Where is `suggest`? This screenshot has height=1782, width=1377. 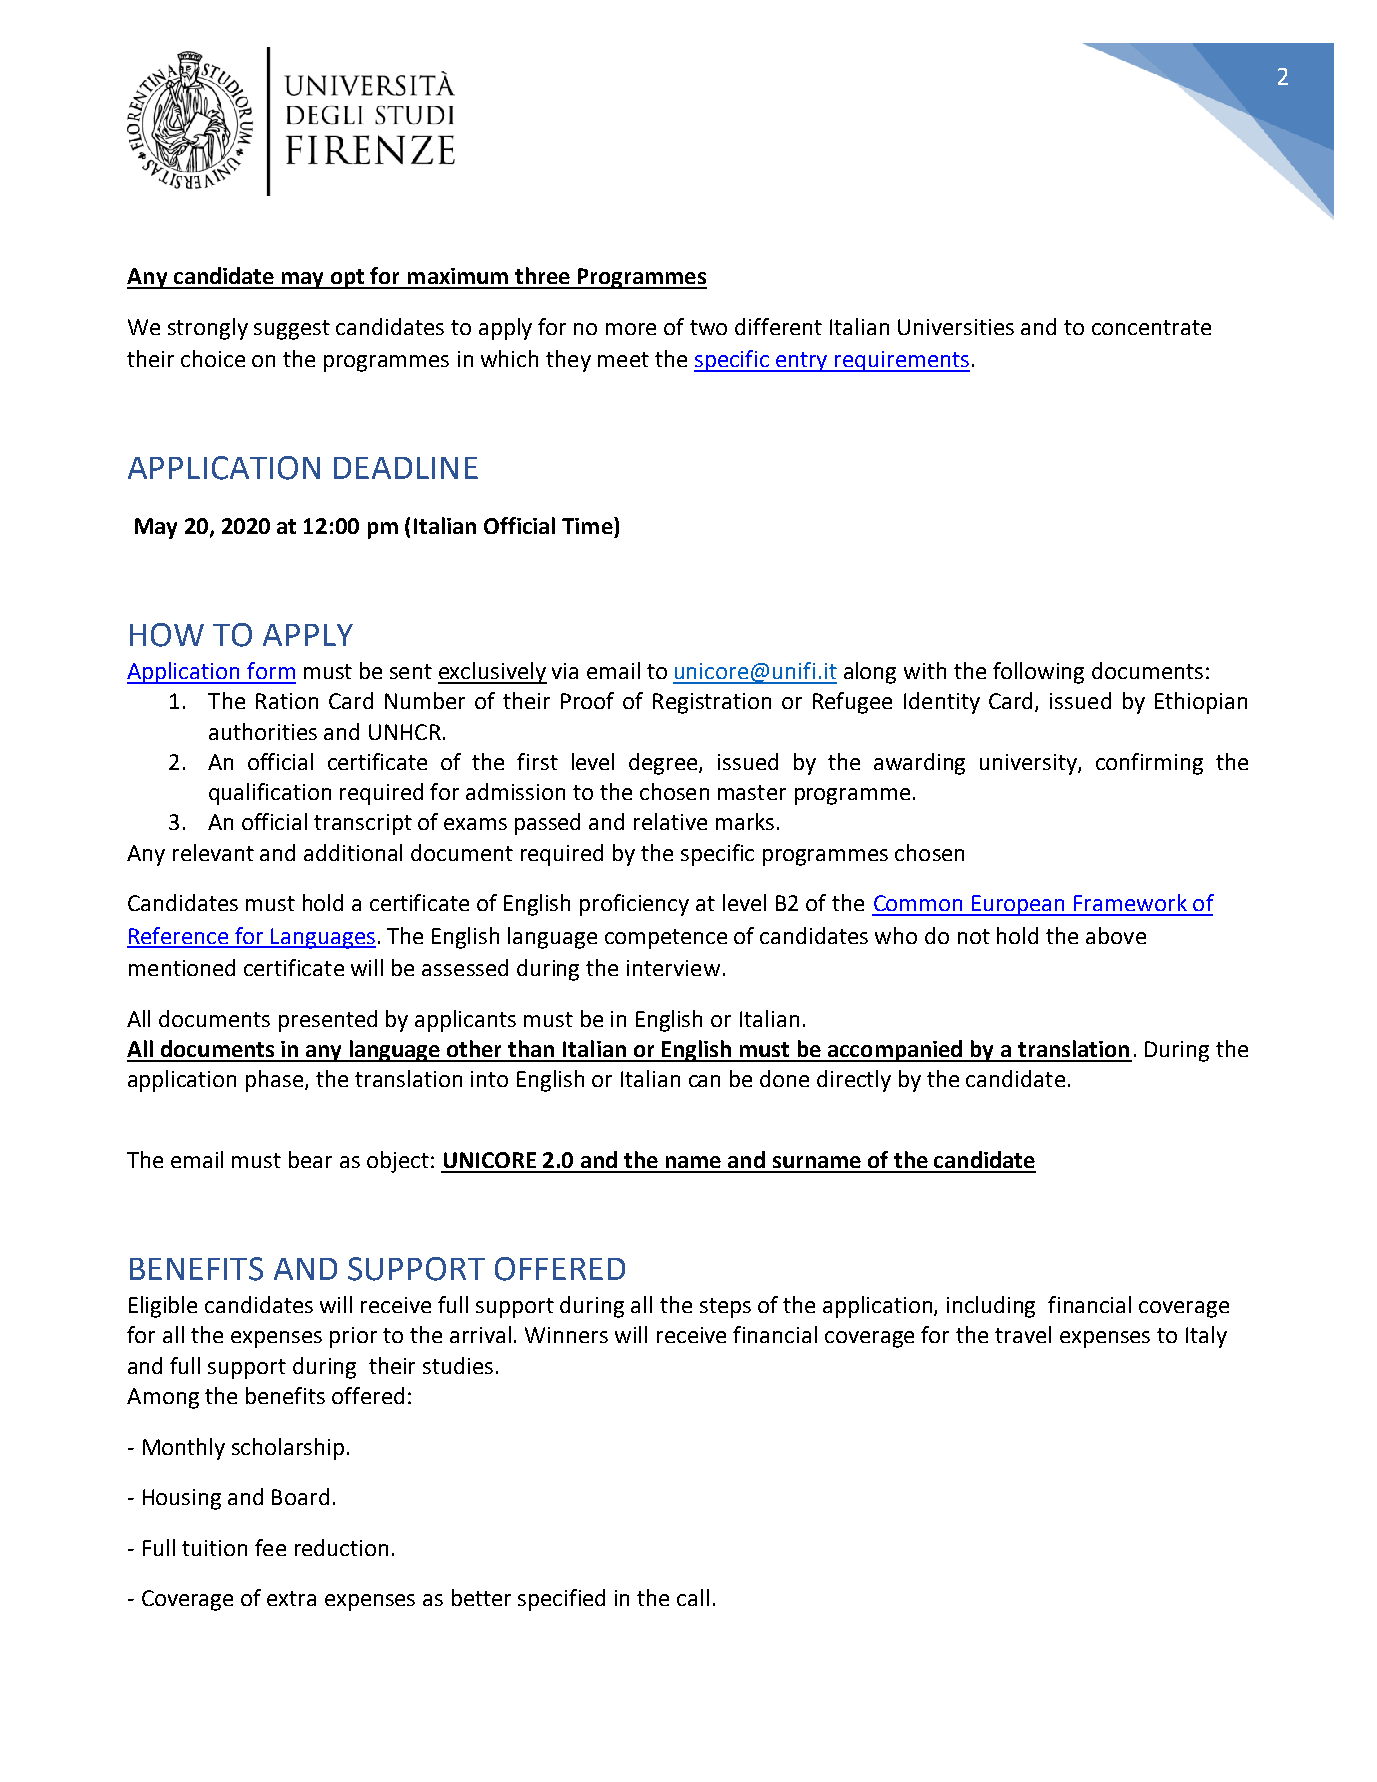
suggest is located at coordinates (292, 330).
